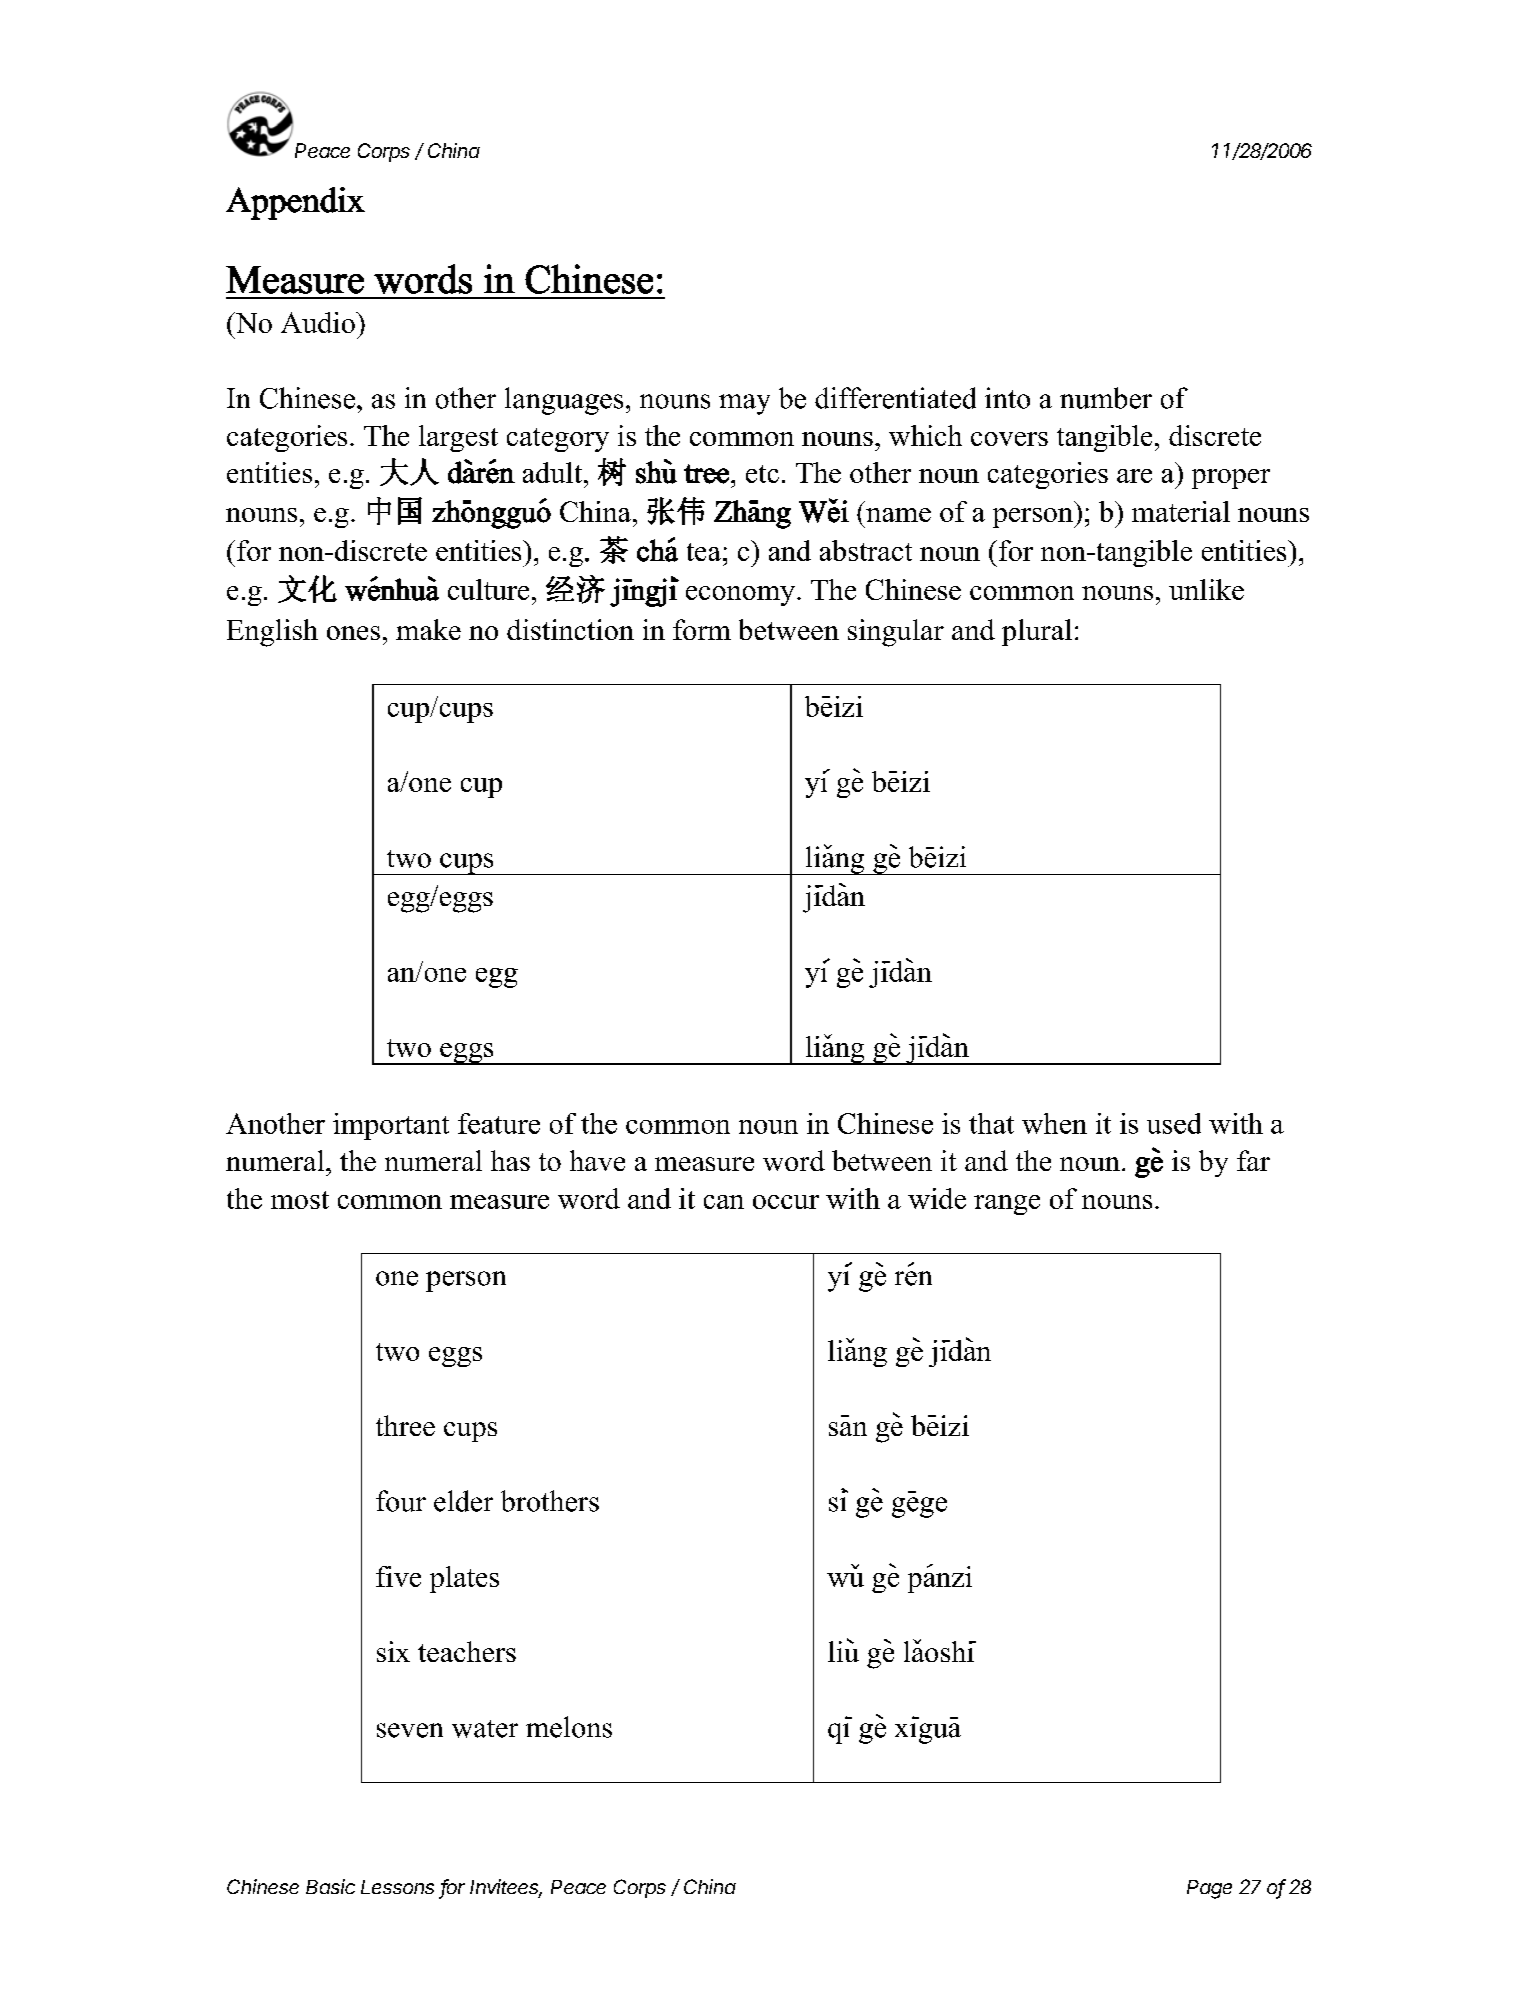  I want to click on may, so click(744, 404).
